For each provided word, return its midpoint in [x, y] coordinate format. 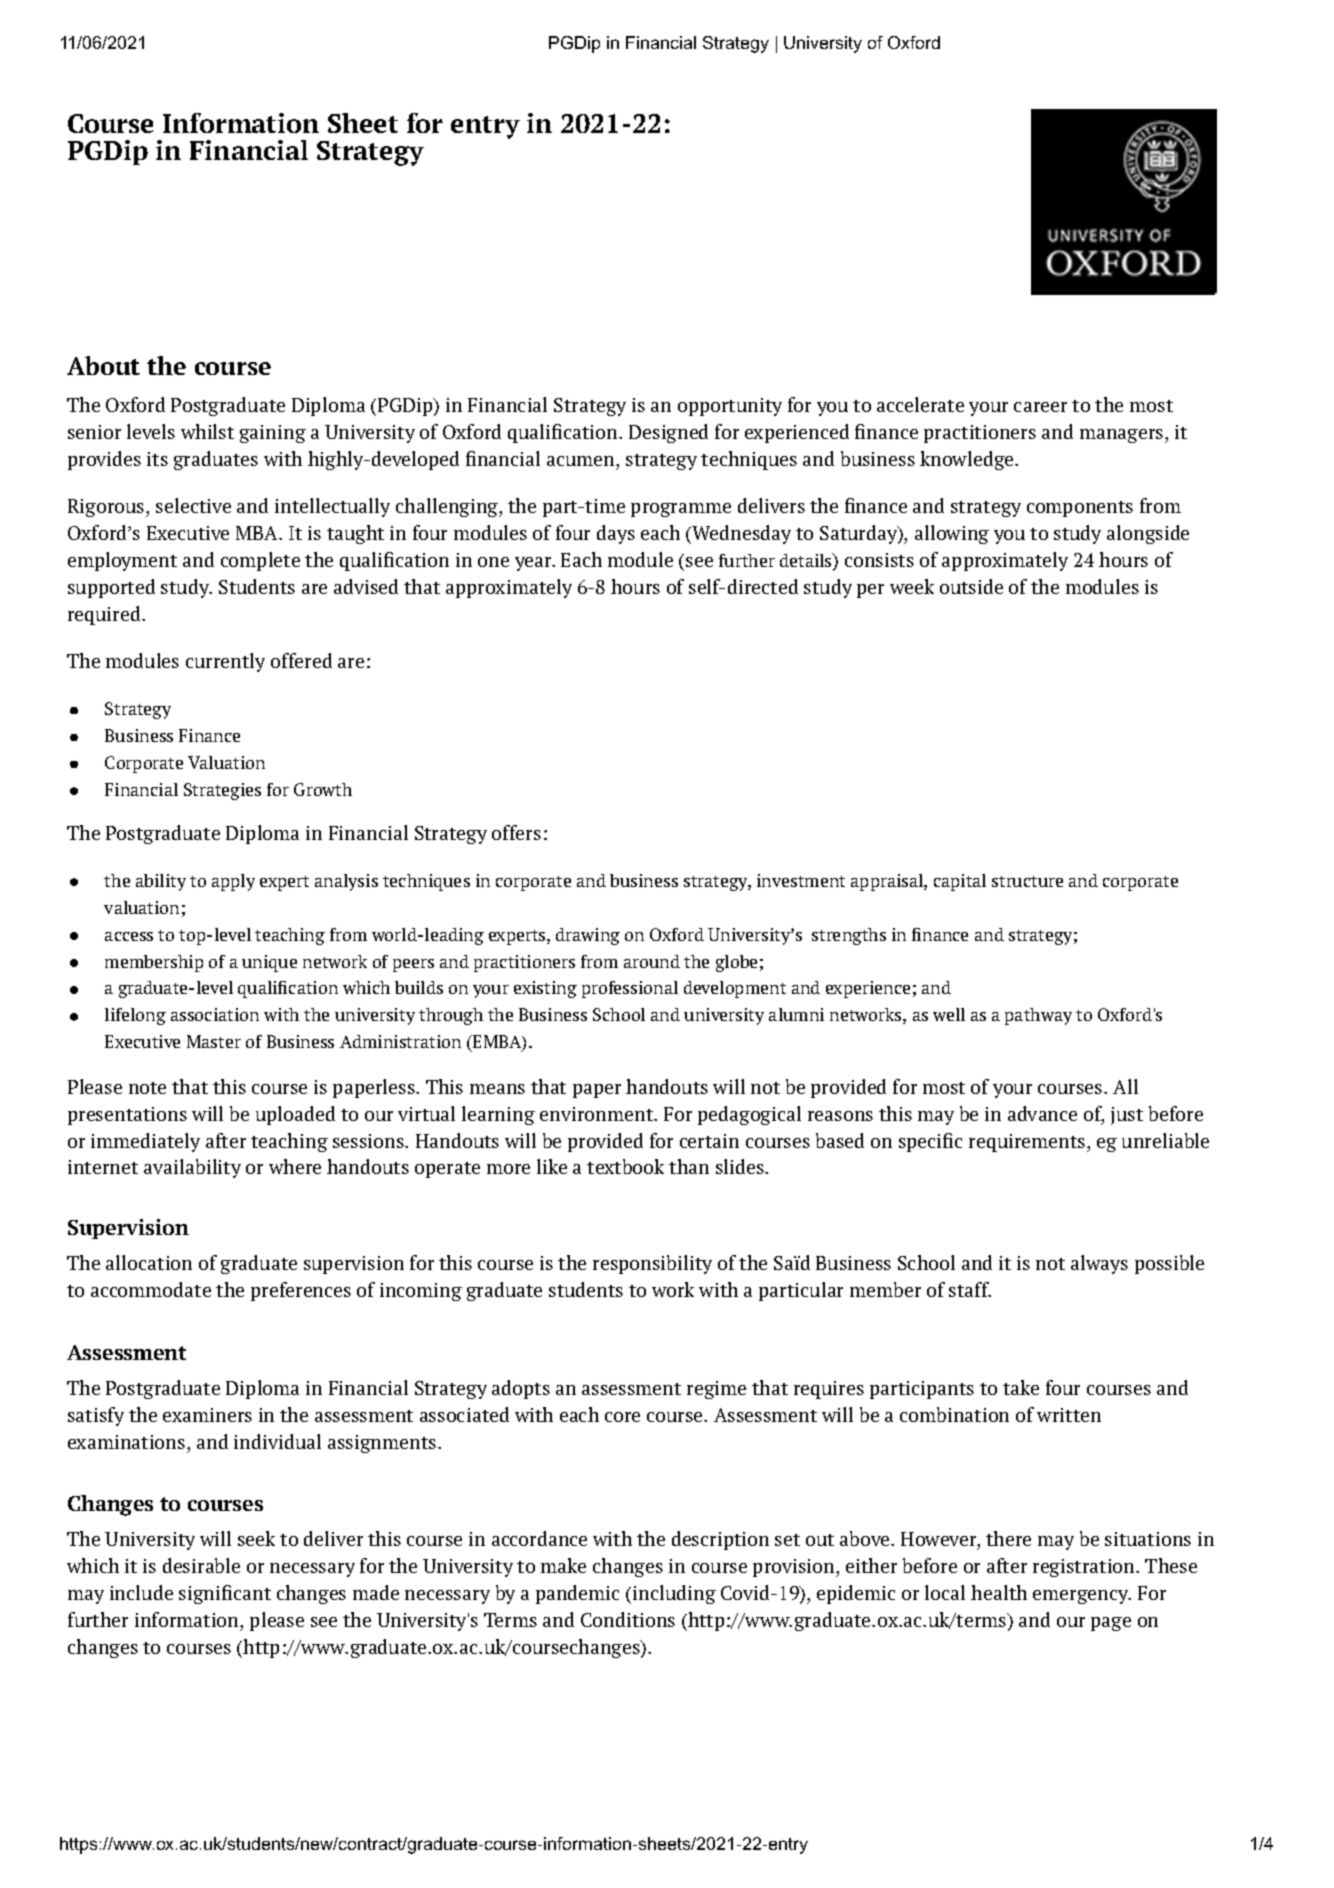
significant [225, 1594]
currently [225, 662]
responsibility [652, 1264]
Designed [668, 433]
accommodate [151, 1289]
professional [630, 989]
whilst [207, 431]
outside [971, 586]
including [674, 1594]
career [1040, 407]
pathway [1038, 1016]
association [215, 1014]
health [999, 1592]
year [534, 564]
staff [970, 1289]
